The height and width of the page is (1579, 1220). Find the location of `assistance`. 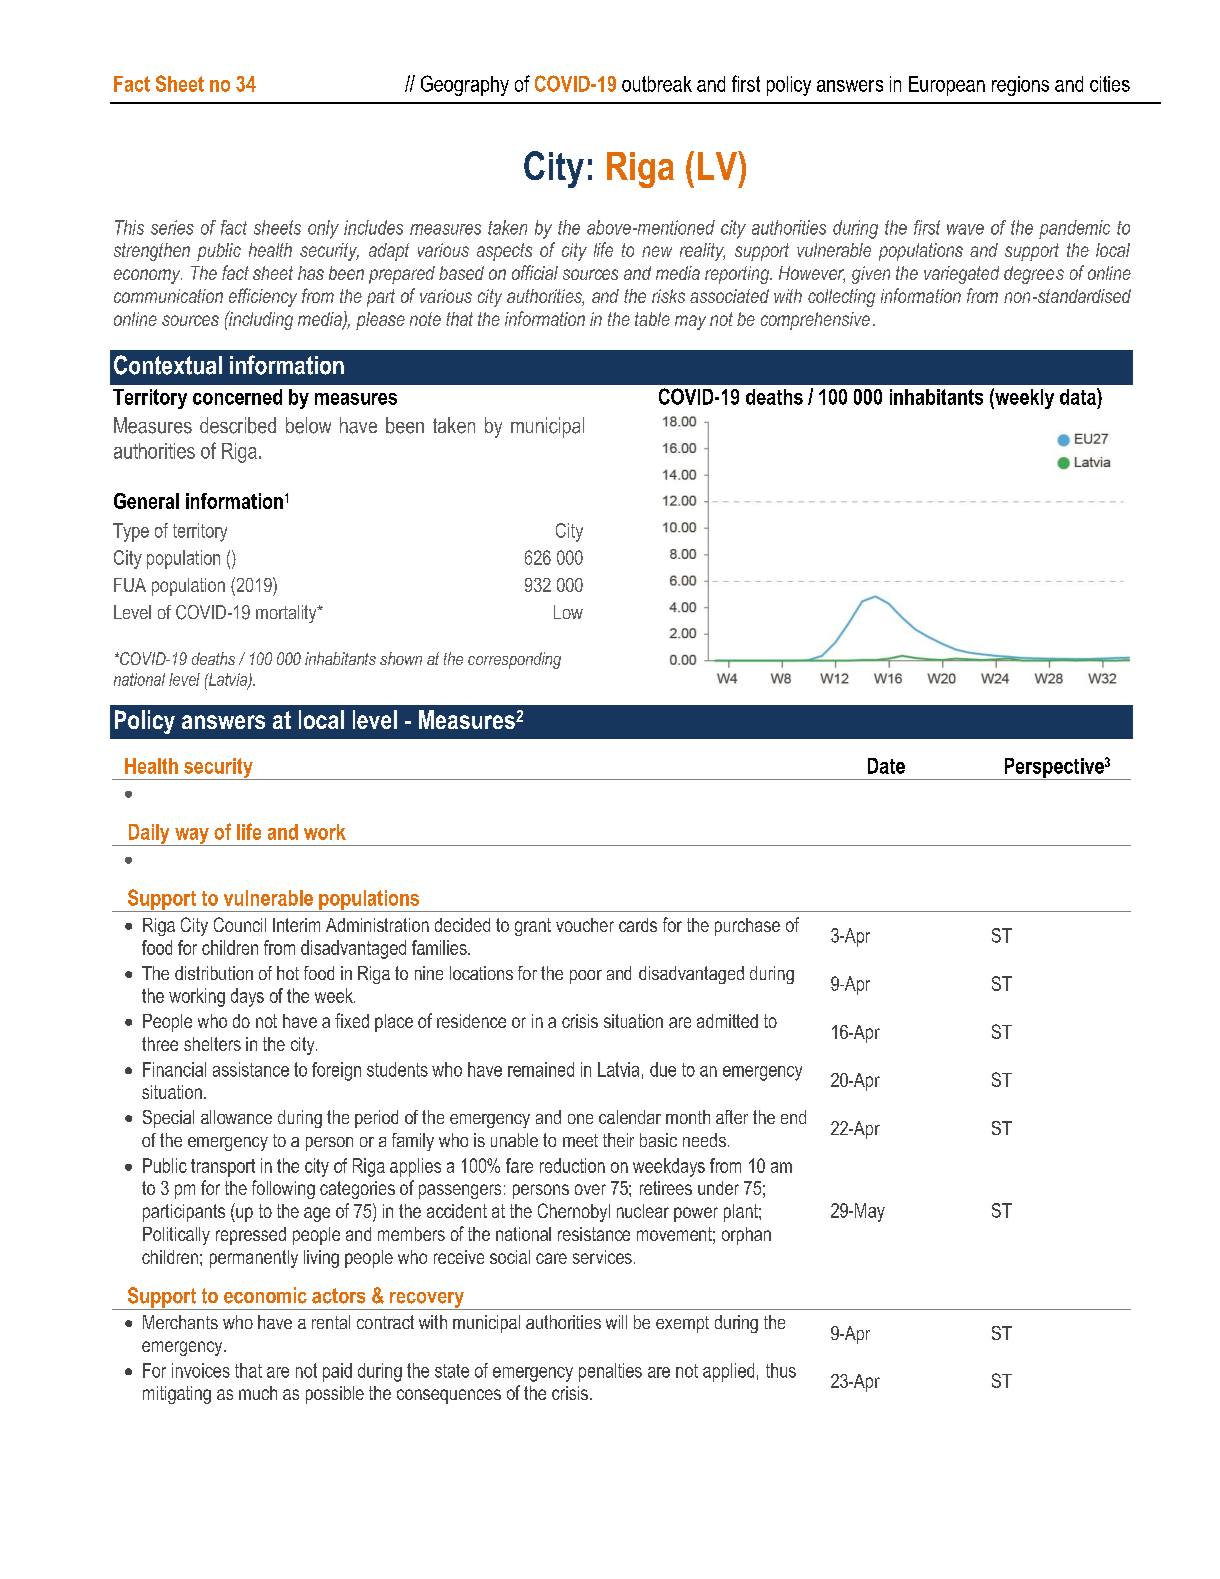

assistance is located at coordinates (251, 1069).
